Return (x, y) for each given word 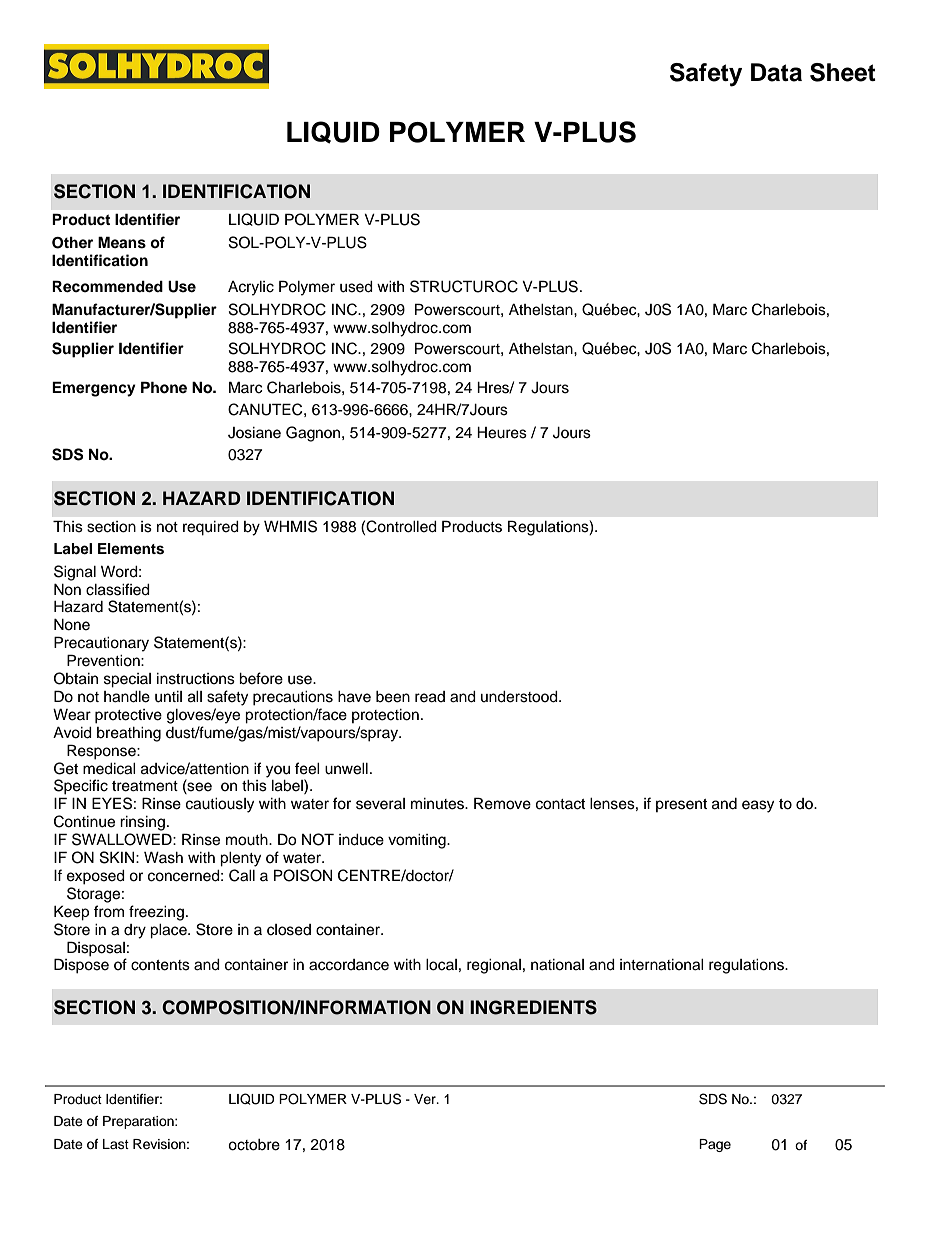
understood (520, 697)
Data (776, 72)
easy (758, 806)
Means (122, 242)
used (356, 287)
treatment (145, 786)
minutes (438, 804)
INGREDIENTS (533, 1007)
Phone (164, 387)
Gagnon (314, 434)
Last (116, 1144)
